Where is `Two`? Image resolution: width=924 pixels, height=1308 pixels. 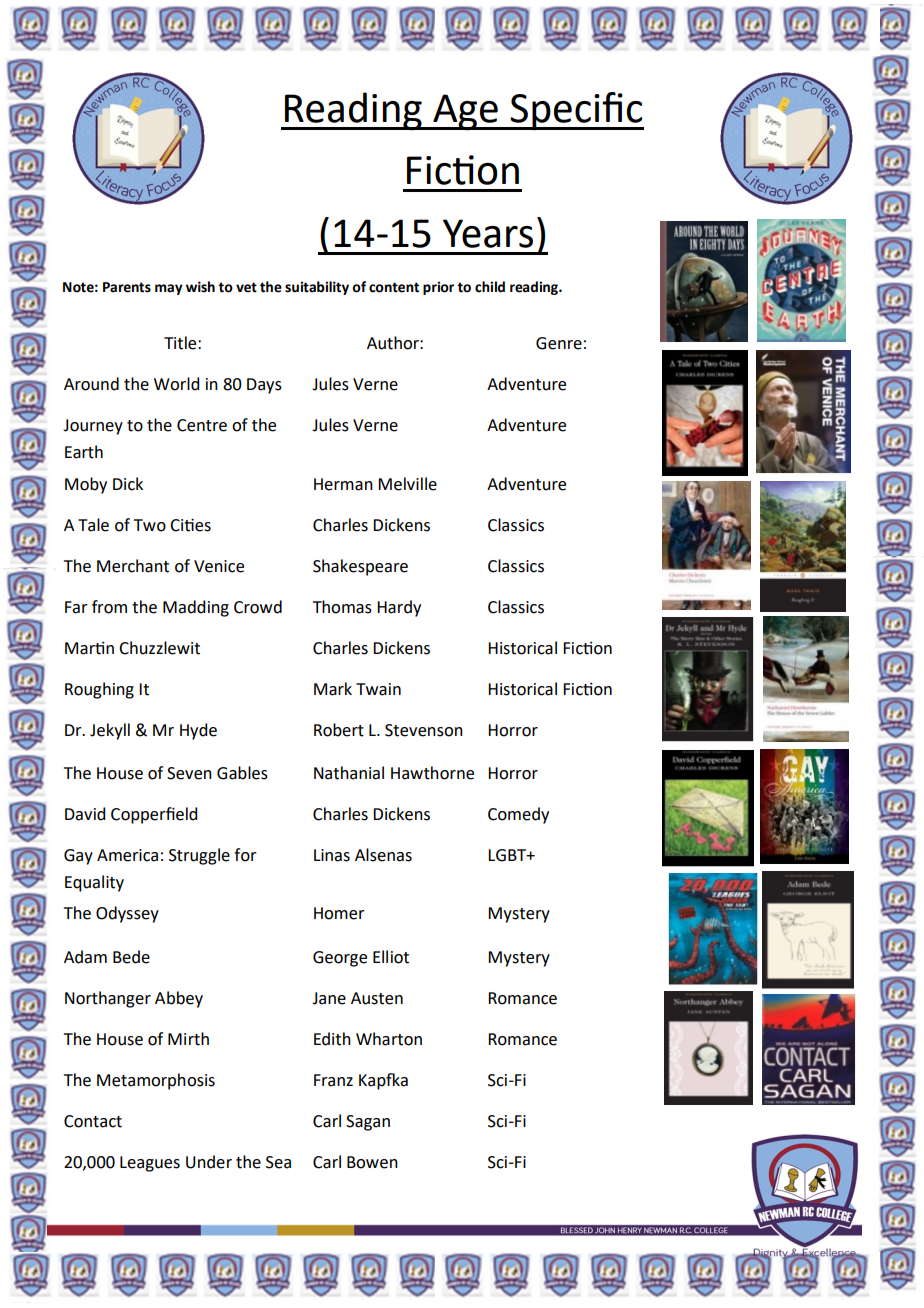
Two is located at coordinates (150, 525).
